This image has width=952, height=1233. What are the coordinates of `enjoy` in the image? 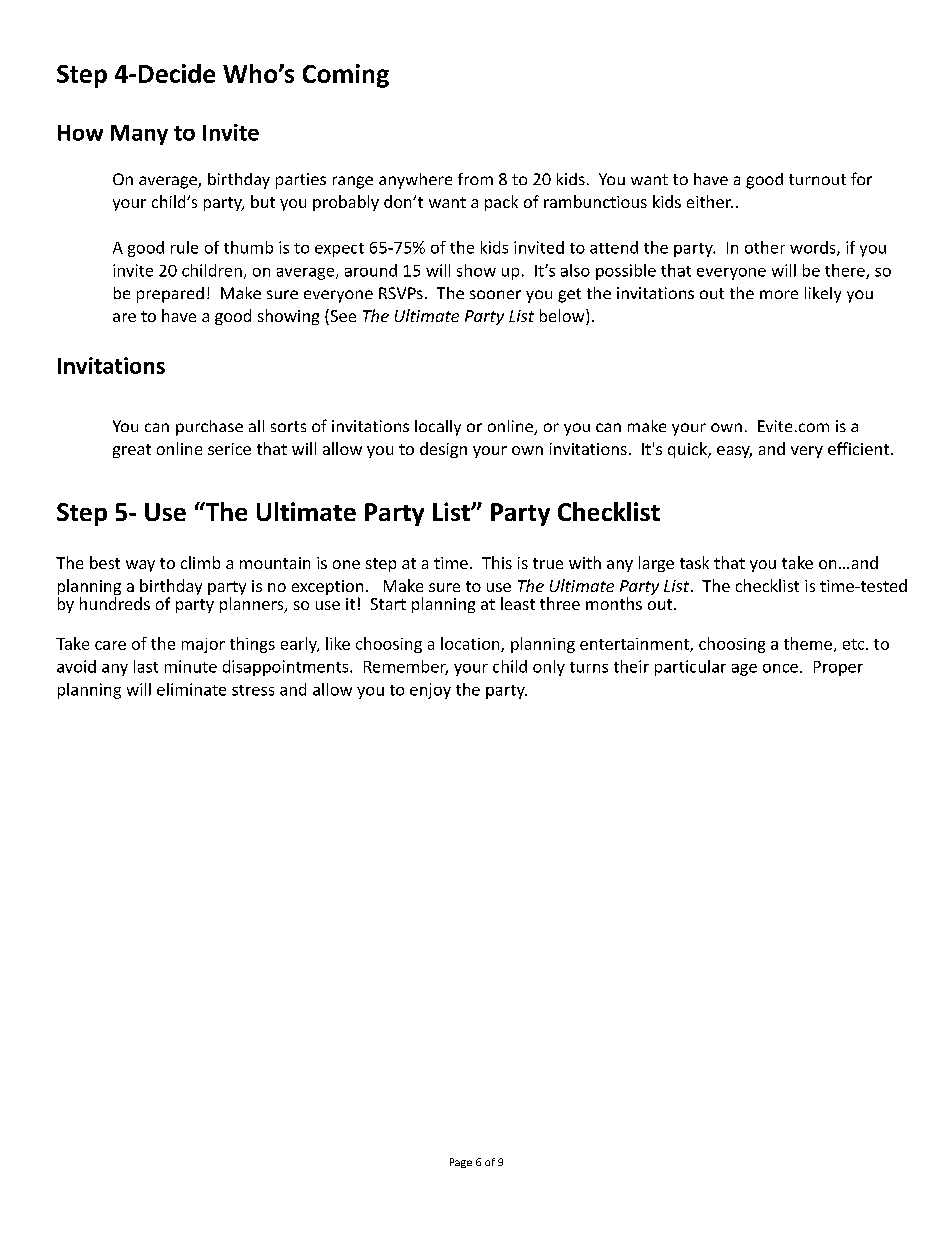 It's located at (430, 691).
